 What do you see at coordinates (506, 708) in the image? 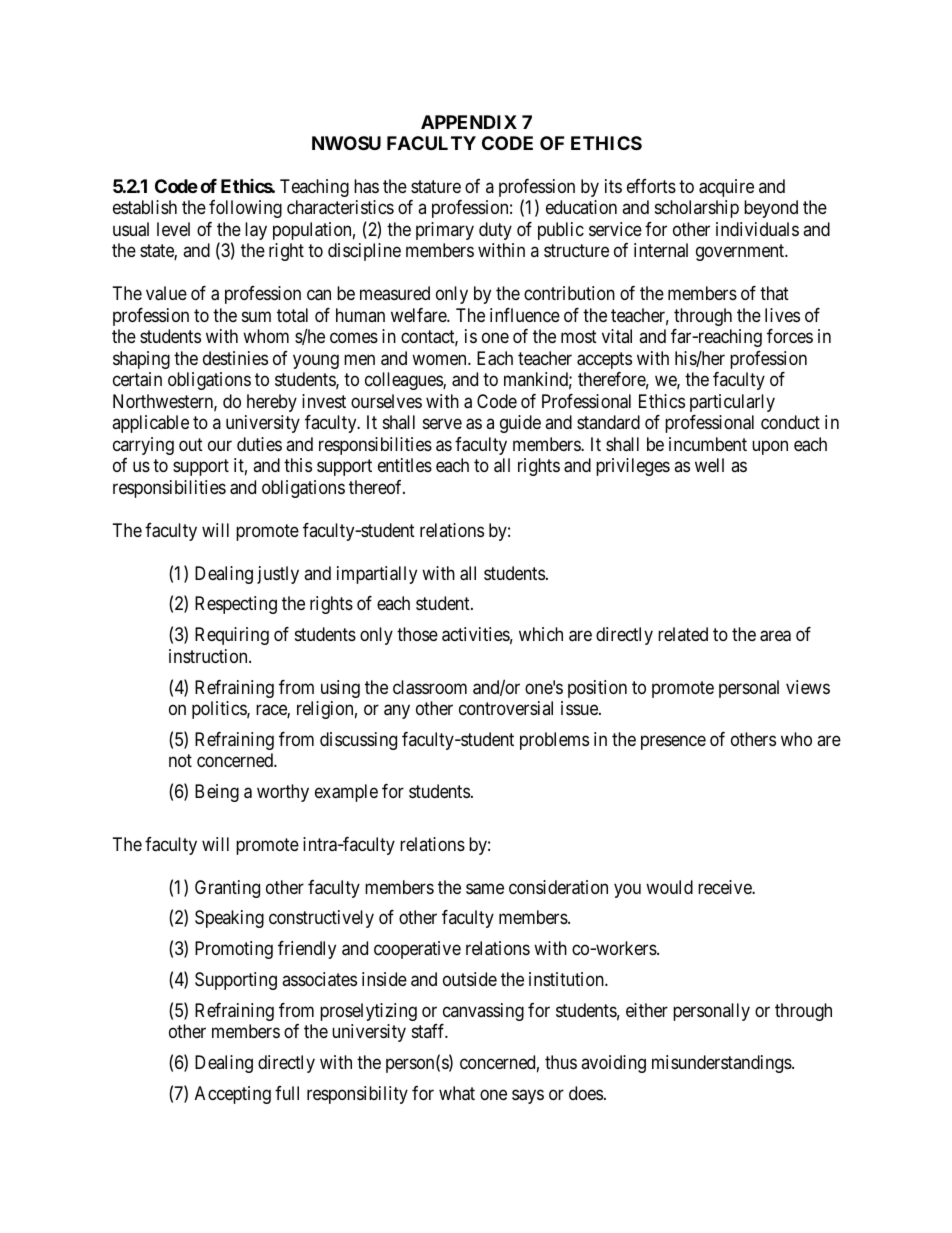
I see `controversial` at bounding box center [506, 708].
